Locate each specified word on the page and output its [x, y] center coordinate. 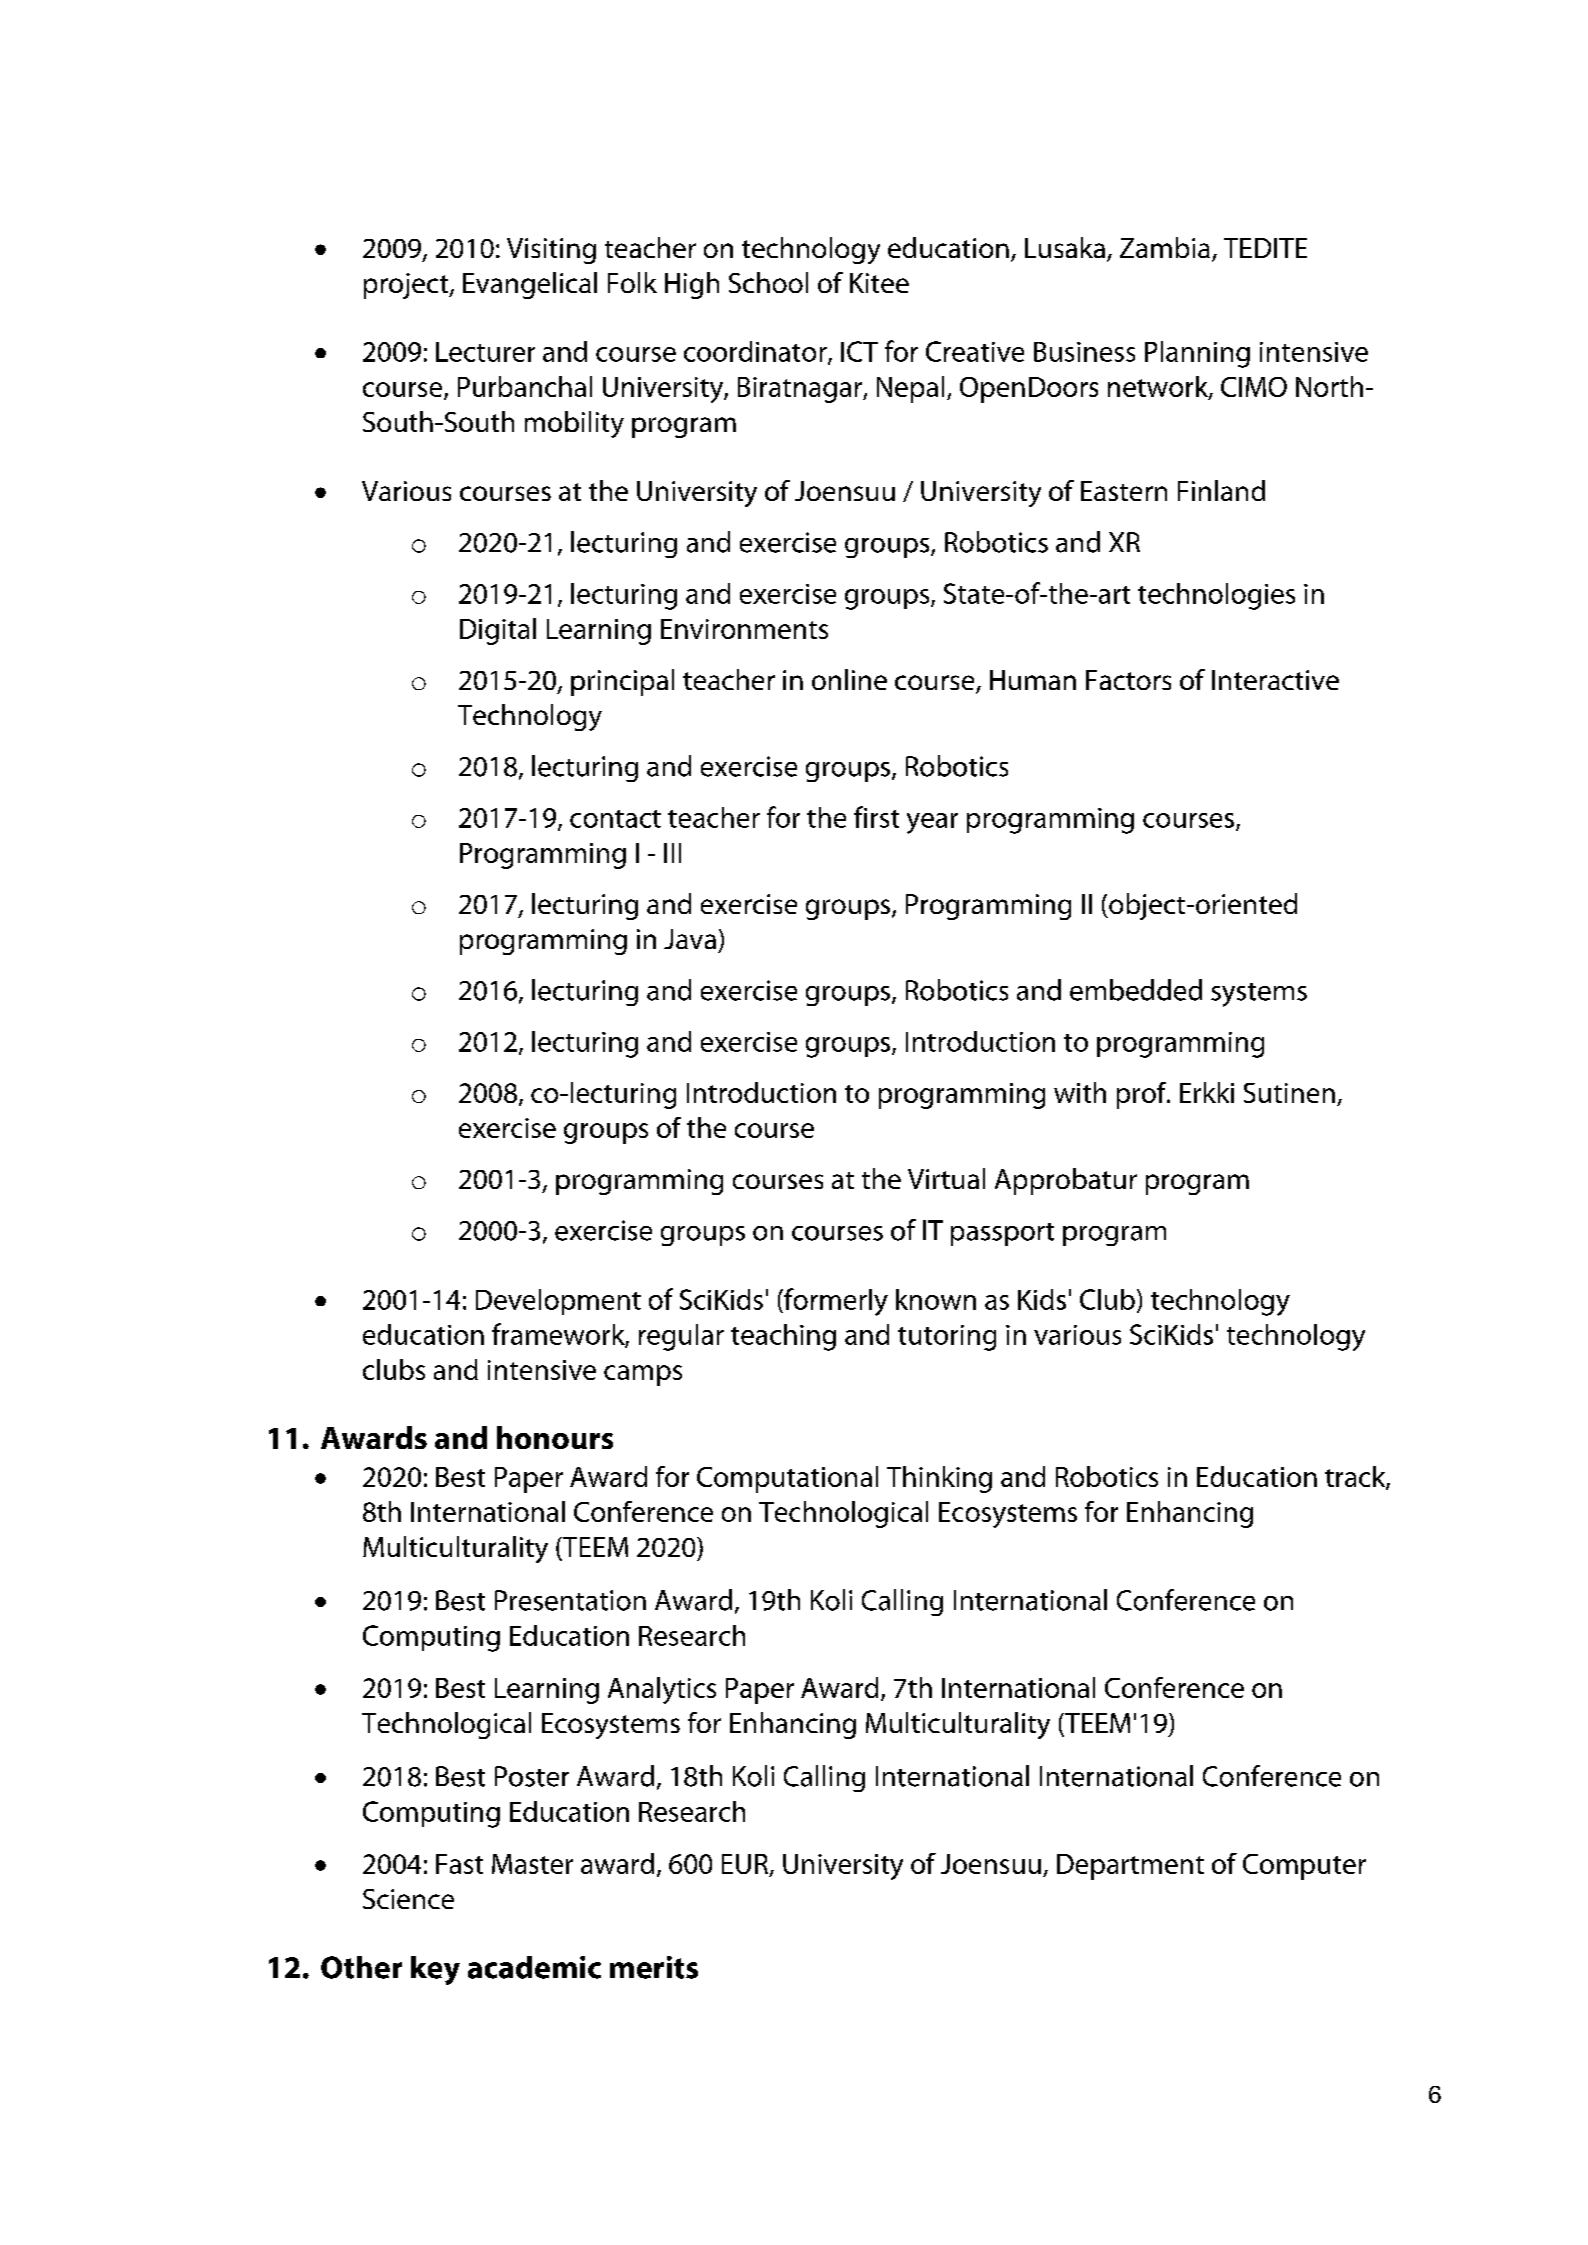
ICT [859, 351]
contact [615, 819]
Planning [1197, 354]
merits [654, 1967]
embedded [1136, 990]
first [876, 817]
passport [1002, 1234]
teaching [783, 1337]
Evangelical [530, 285]
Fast [459, 1864]
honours [555, 1437]
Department [1130, 1867]
